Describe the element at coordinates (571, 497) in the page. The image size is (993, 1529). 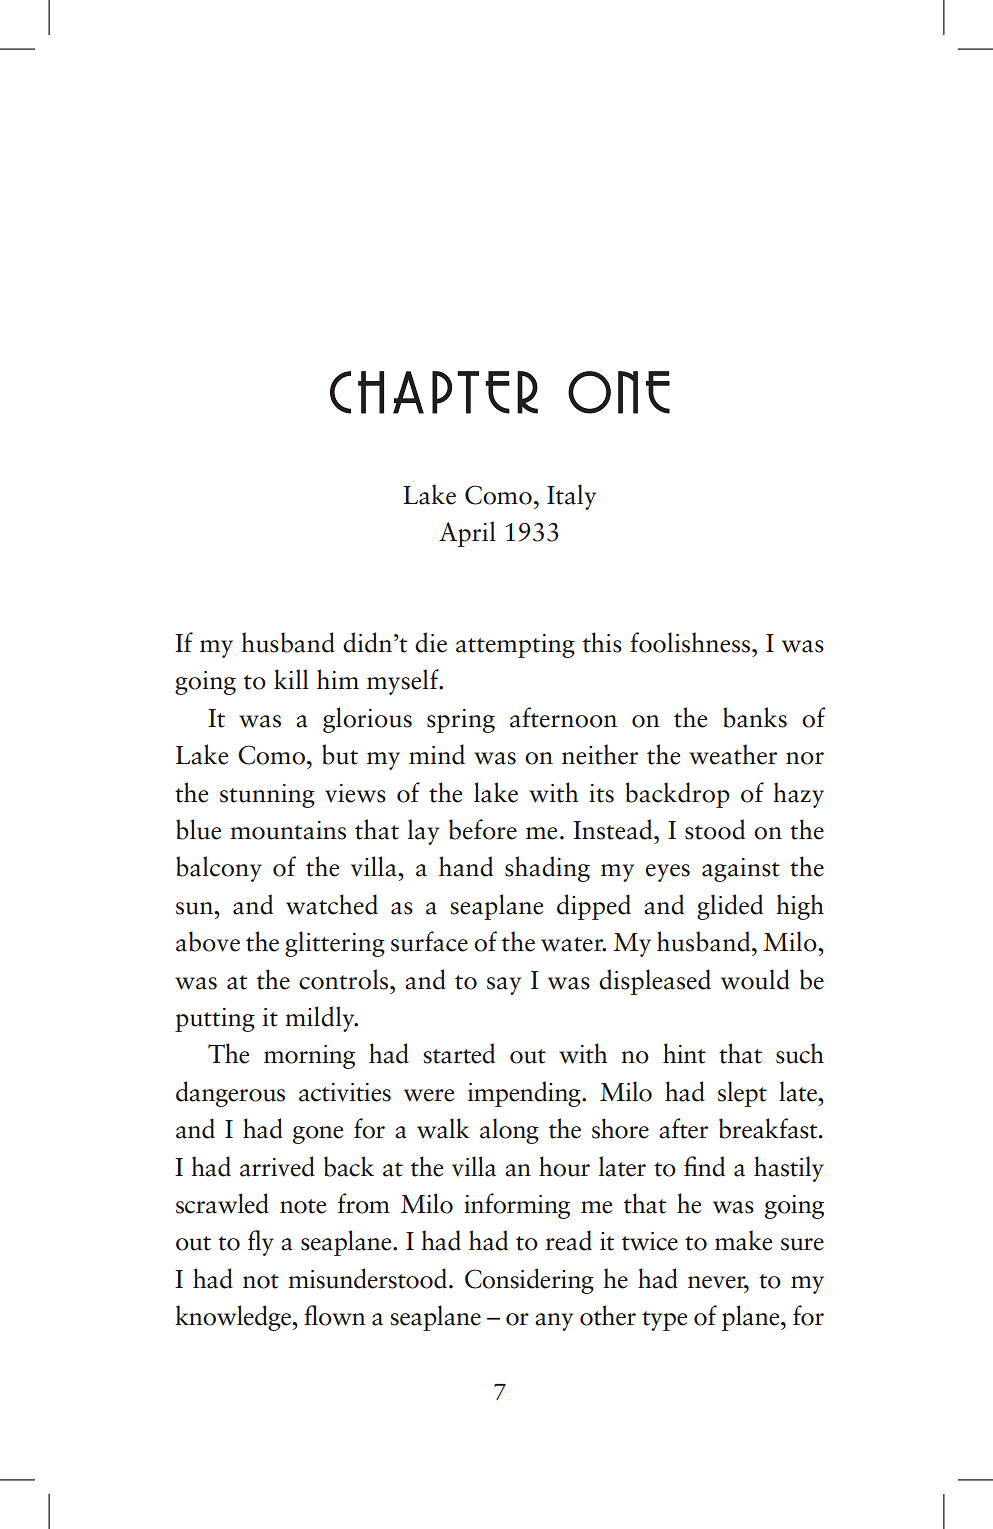
I see `Italy` at that location.
